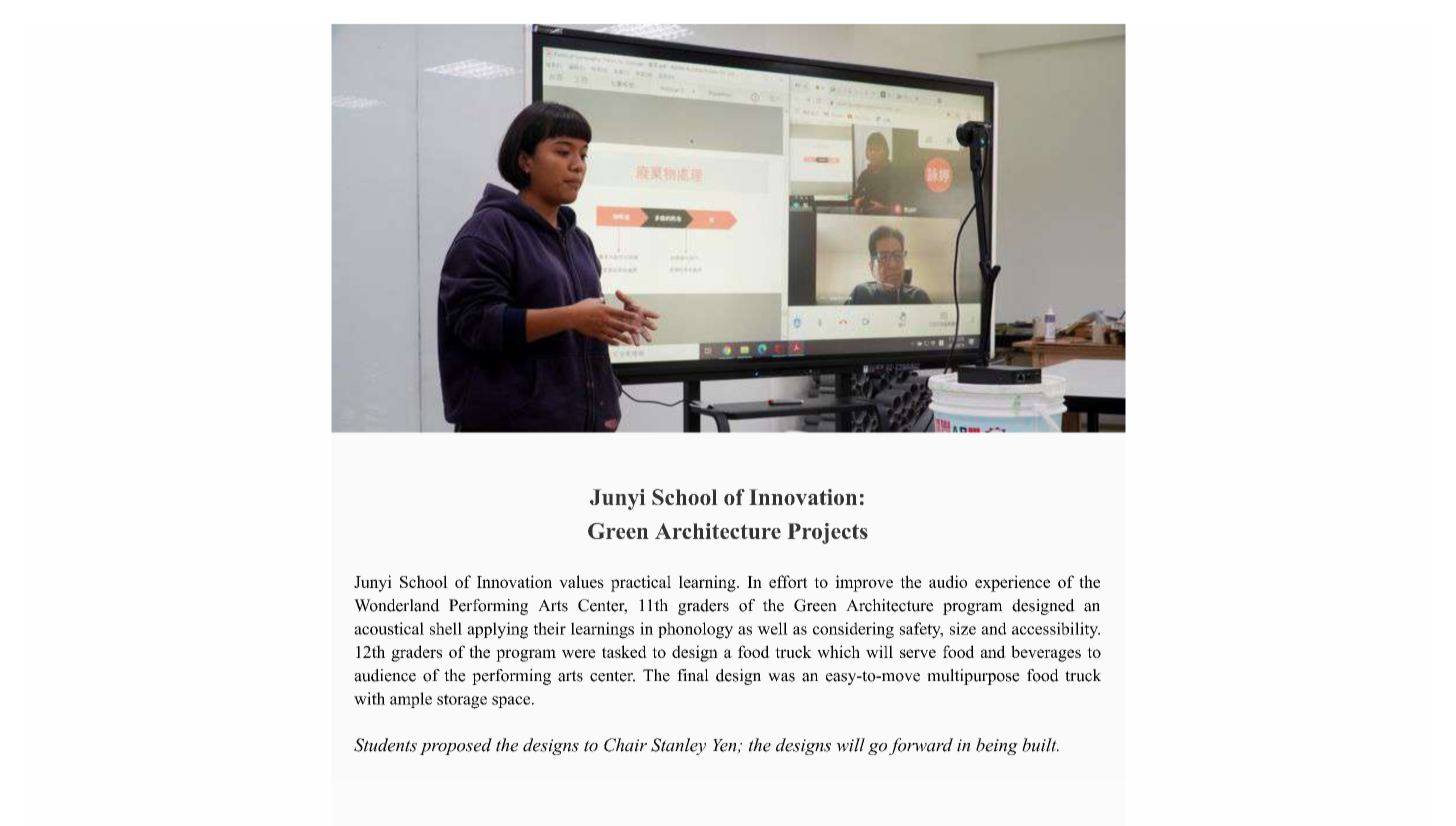 The height and width of the image is (826, 1456). Describe the element at coordinates (581, 581) in the image. I see `values` at that location.
